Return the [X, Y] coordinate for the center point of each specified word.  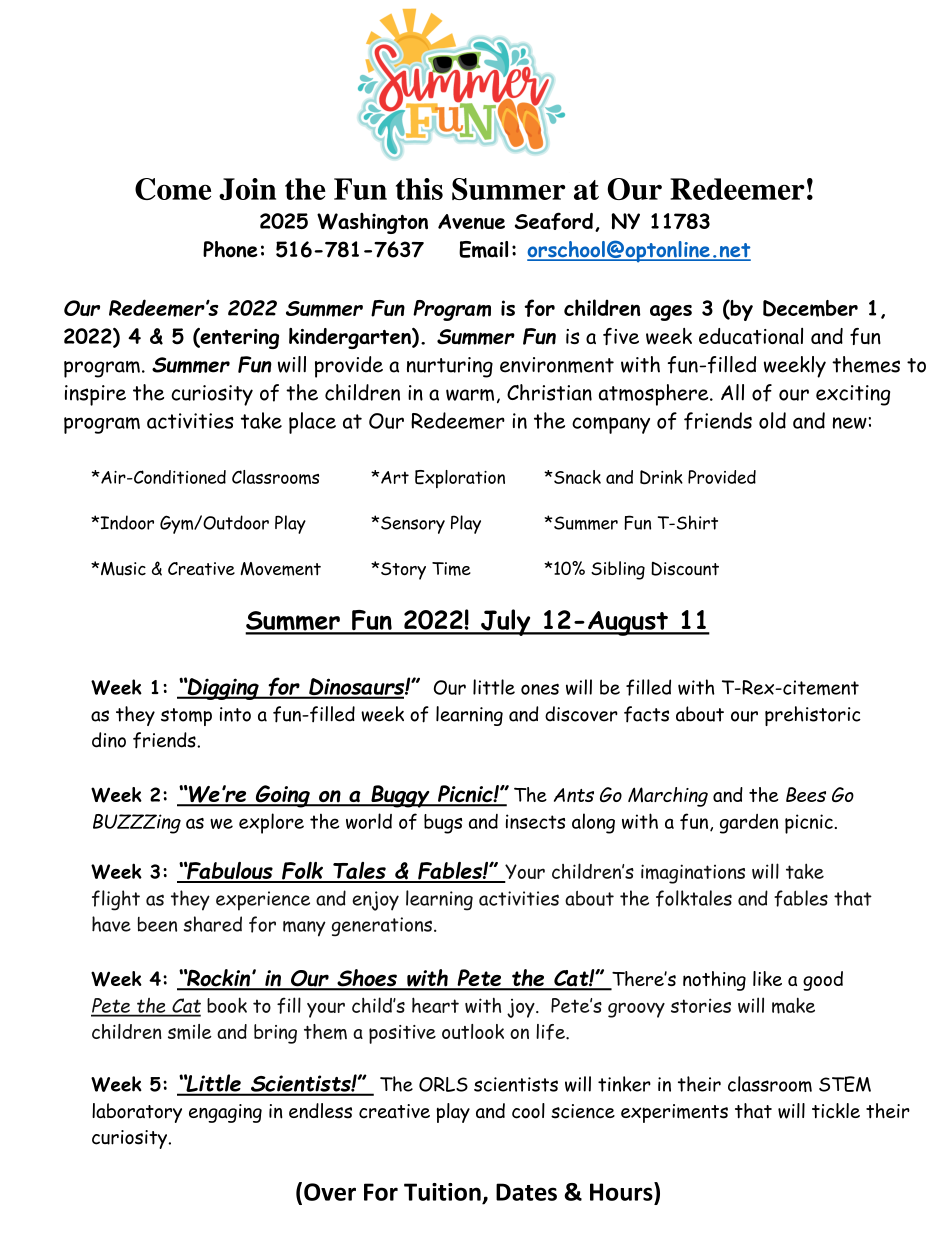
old [772, 420]
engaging [225, 1113]
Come [173, 189]
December [810, 308]
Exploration [460, 479]
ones [540, 689]
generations [382, 927]
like [767, 978]
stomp [186, 717]
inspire [95, 395]
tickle [836, 1111]
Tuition [442, 1192]
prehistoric [813, 716]
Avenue [471, 222]
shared [213, 924]
